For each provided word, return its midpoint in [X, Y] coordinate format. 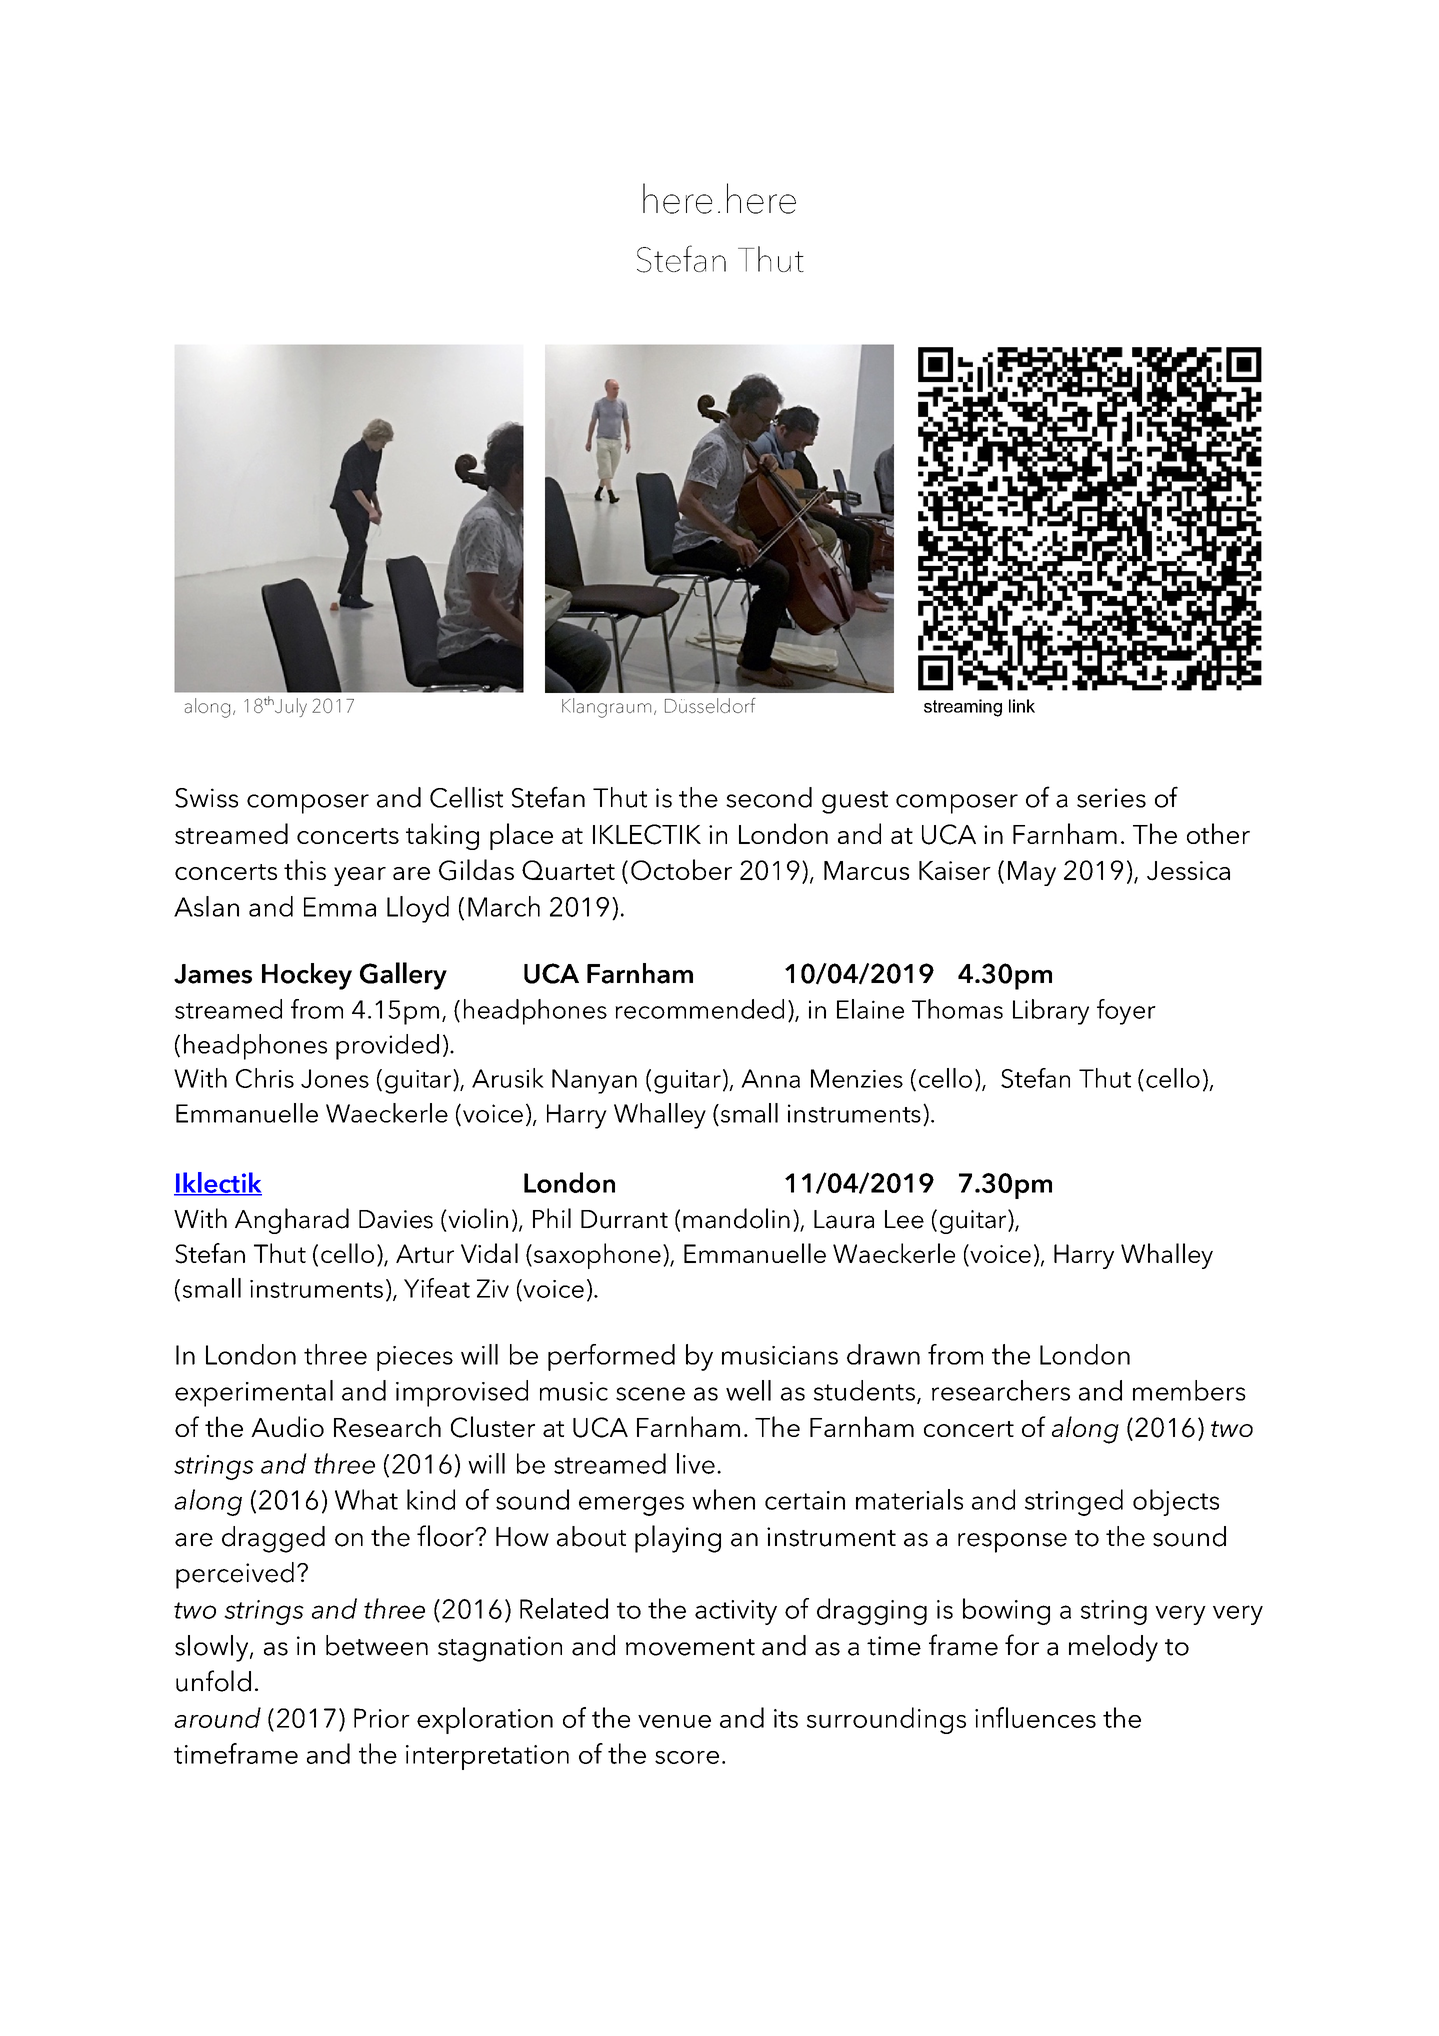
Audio [287, 1426]
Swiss [206, 798]
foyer [1126, 1012]
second [769, 797]
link [1022, 706]
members [1189, 1390]
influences [1035, 1717]
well [748, 1390]
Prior [382, 1718]
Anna [770, 1078]
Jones [335, 1078]
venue [674, 1721]
